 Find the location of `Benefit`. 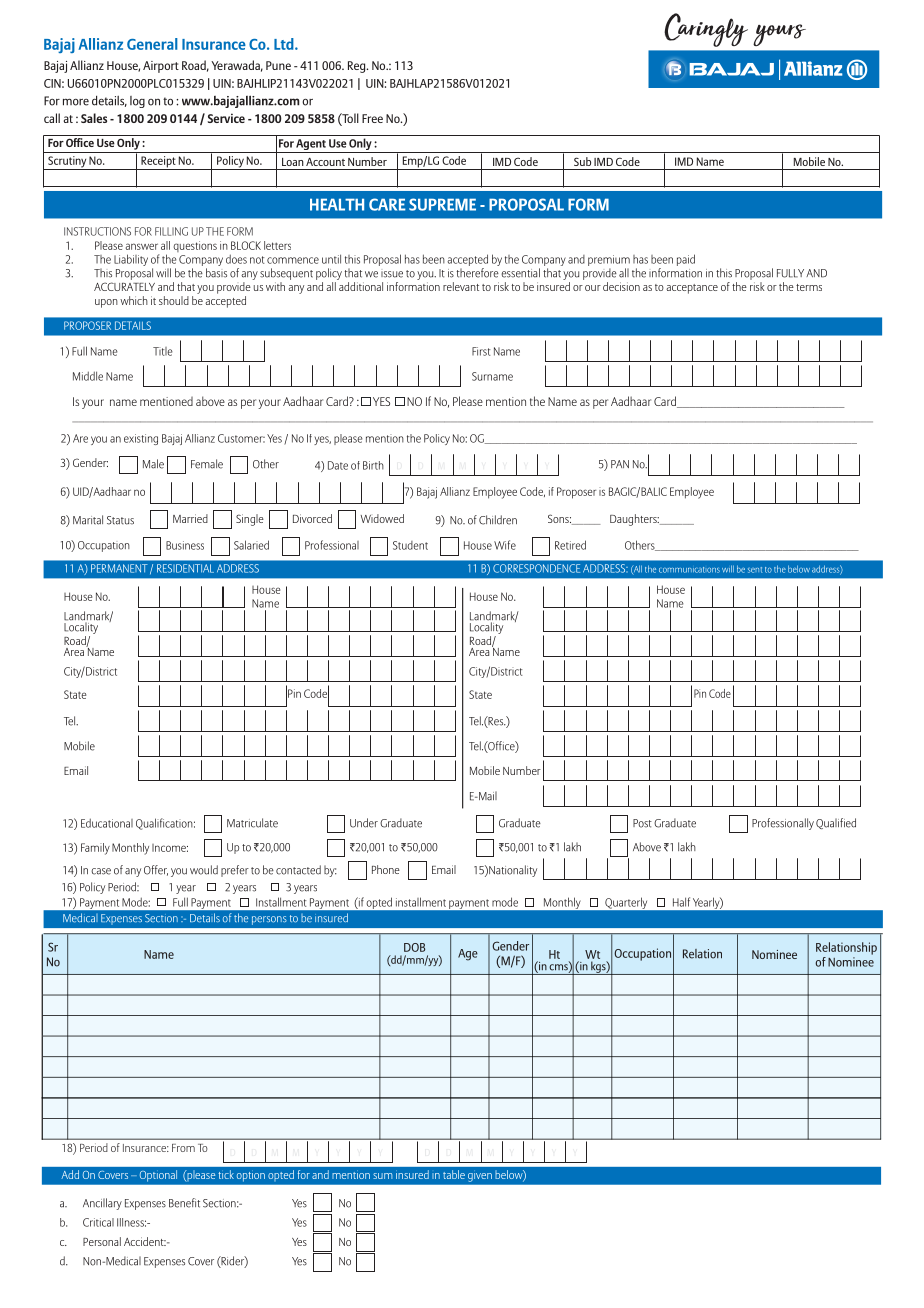

Benefit is located at coordinates (184, 1203).
